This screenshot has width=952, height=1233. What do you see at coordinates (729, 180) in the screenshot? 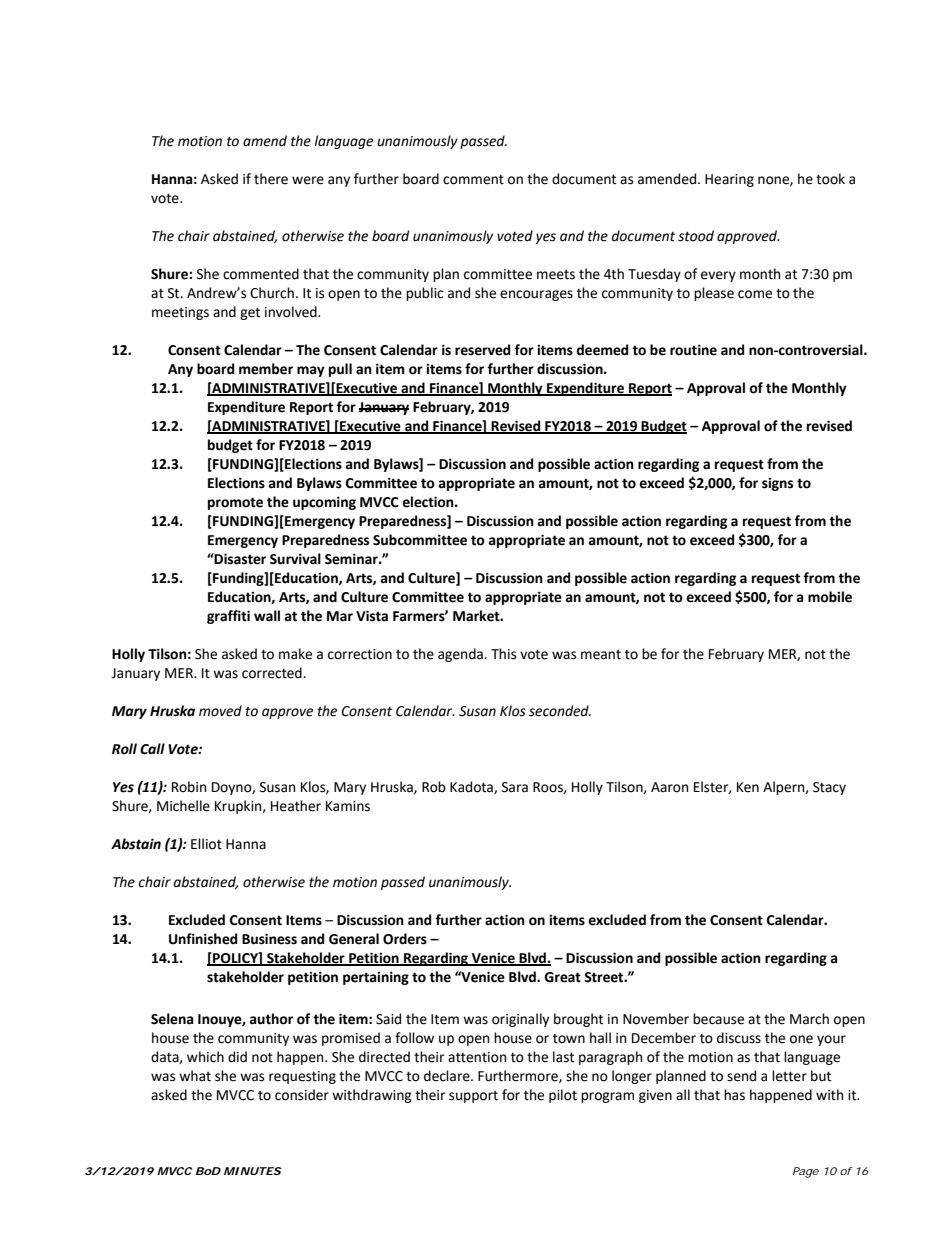
I see `Hearing` at bounding box center [729, 180].
